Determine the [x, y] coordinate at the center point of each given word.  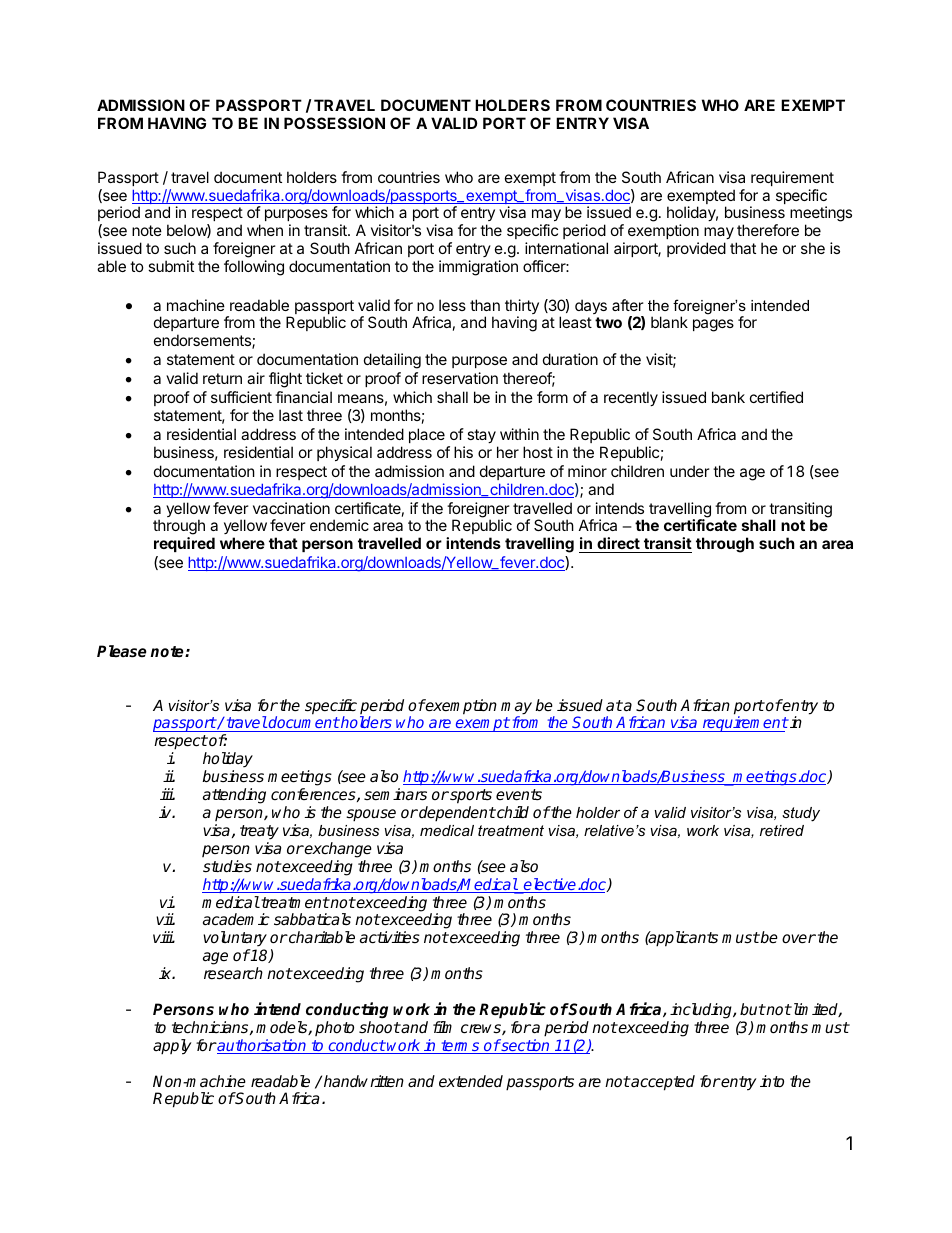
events [519, 795]
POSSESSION [334, 123]
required [184, 544]
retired [782, 830]
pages [713, 325]
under [690, 471]
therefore [768, 230]
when [265, 230]
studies [227, 866]
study [801, 814]
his [463, 452]
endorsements [203, 341]
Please [122, 651]
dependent [456, 814]
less [452, 305]
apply [172, 1047]
